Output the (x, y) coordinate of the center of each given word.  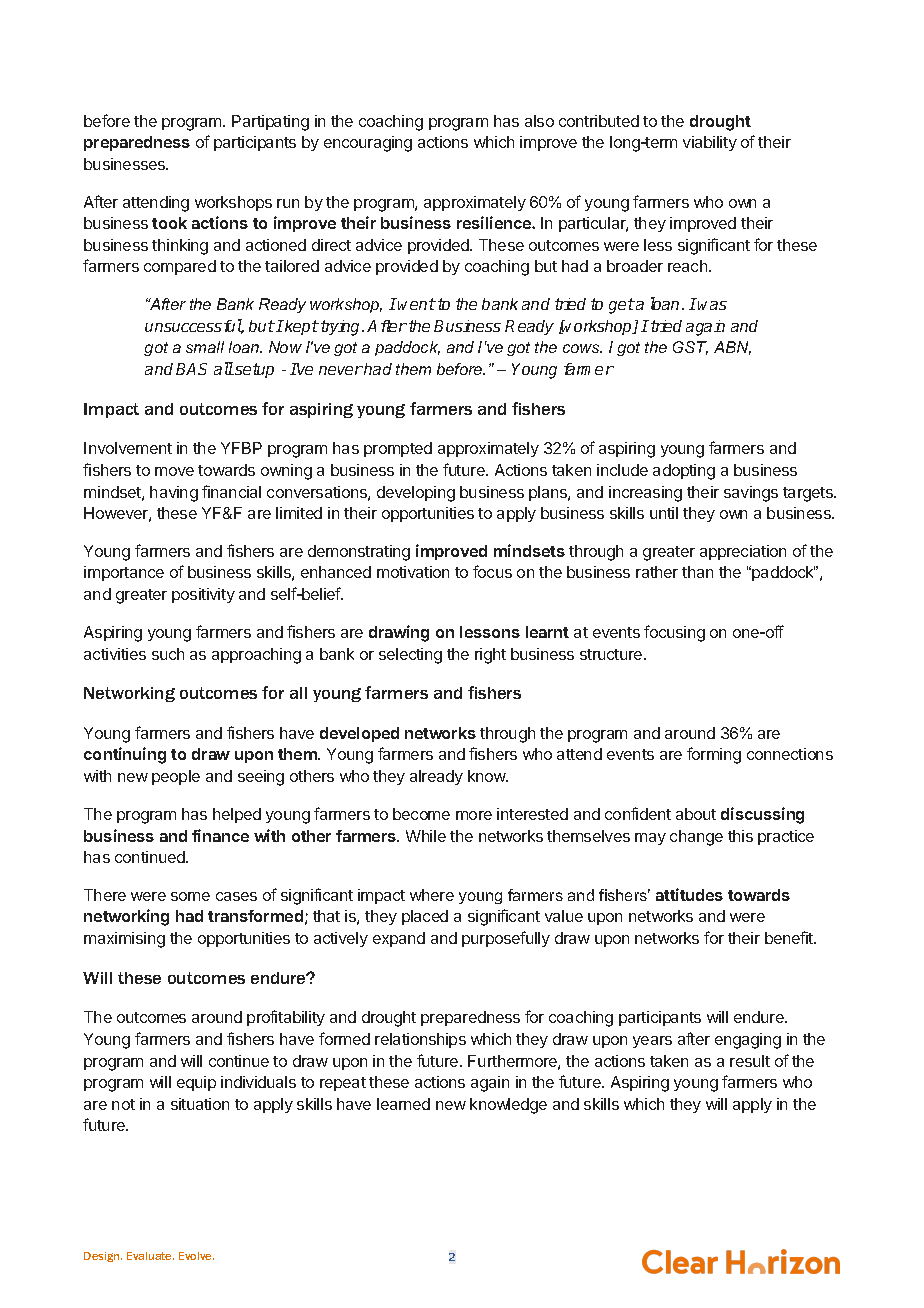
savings (751, 494)
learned (403, 1104)
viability (710, 143)
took (169, 223)
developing (416, 494)
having (174, 494)
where (432, 895)
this (740, 836)
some (190, 896)
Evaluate (150, 1256)
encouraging (368, 144)
